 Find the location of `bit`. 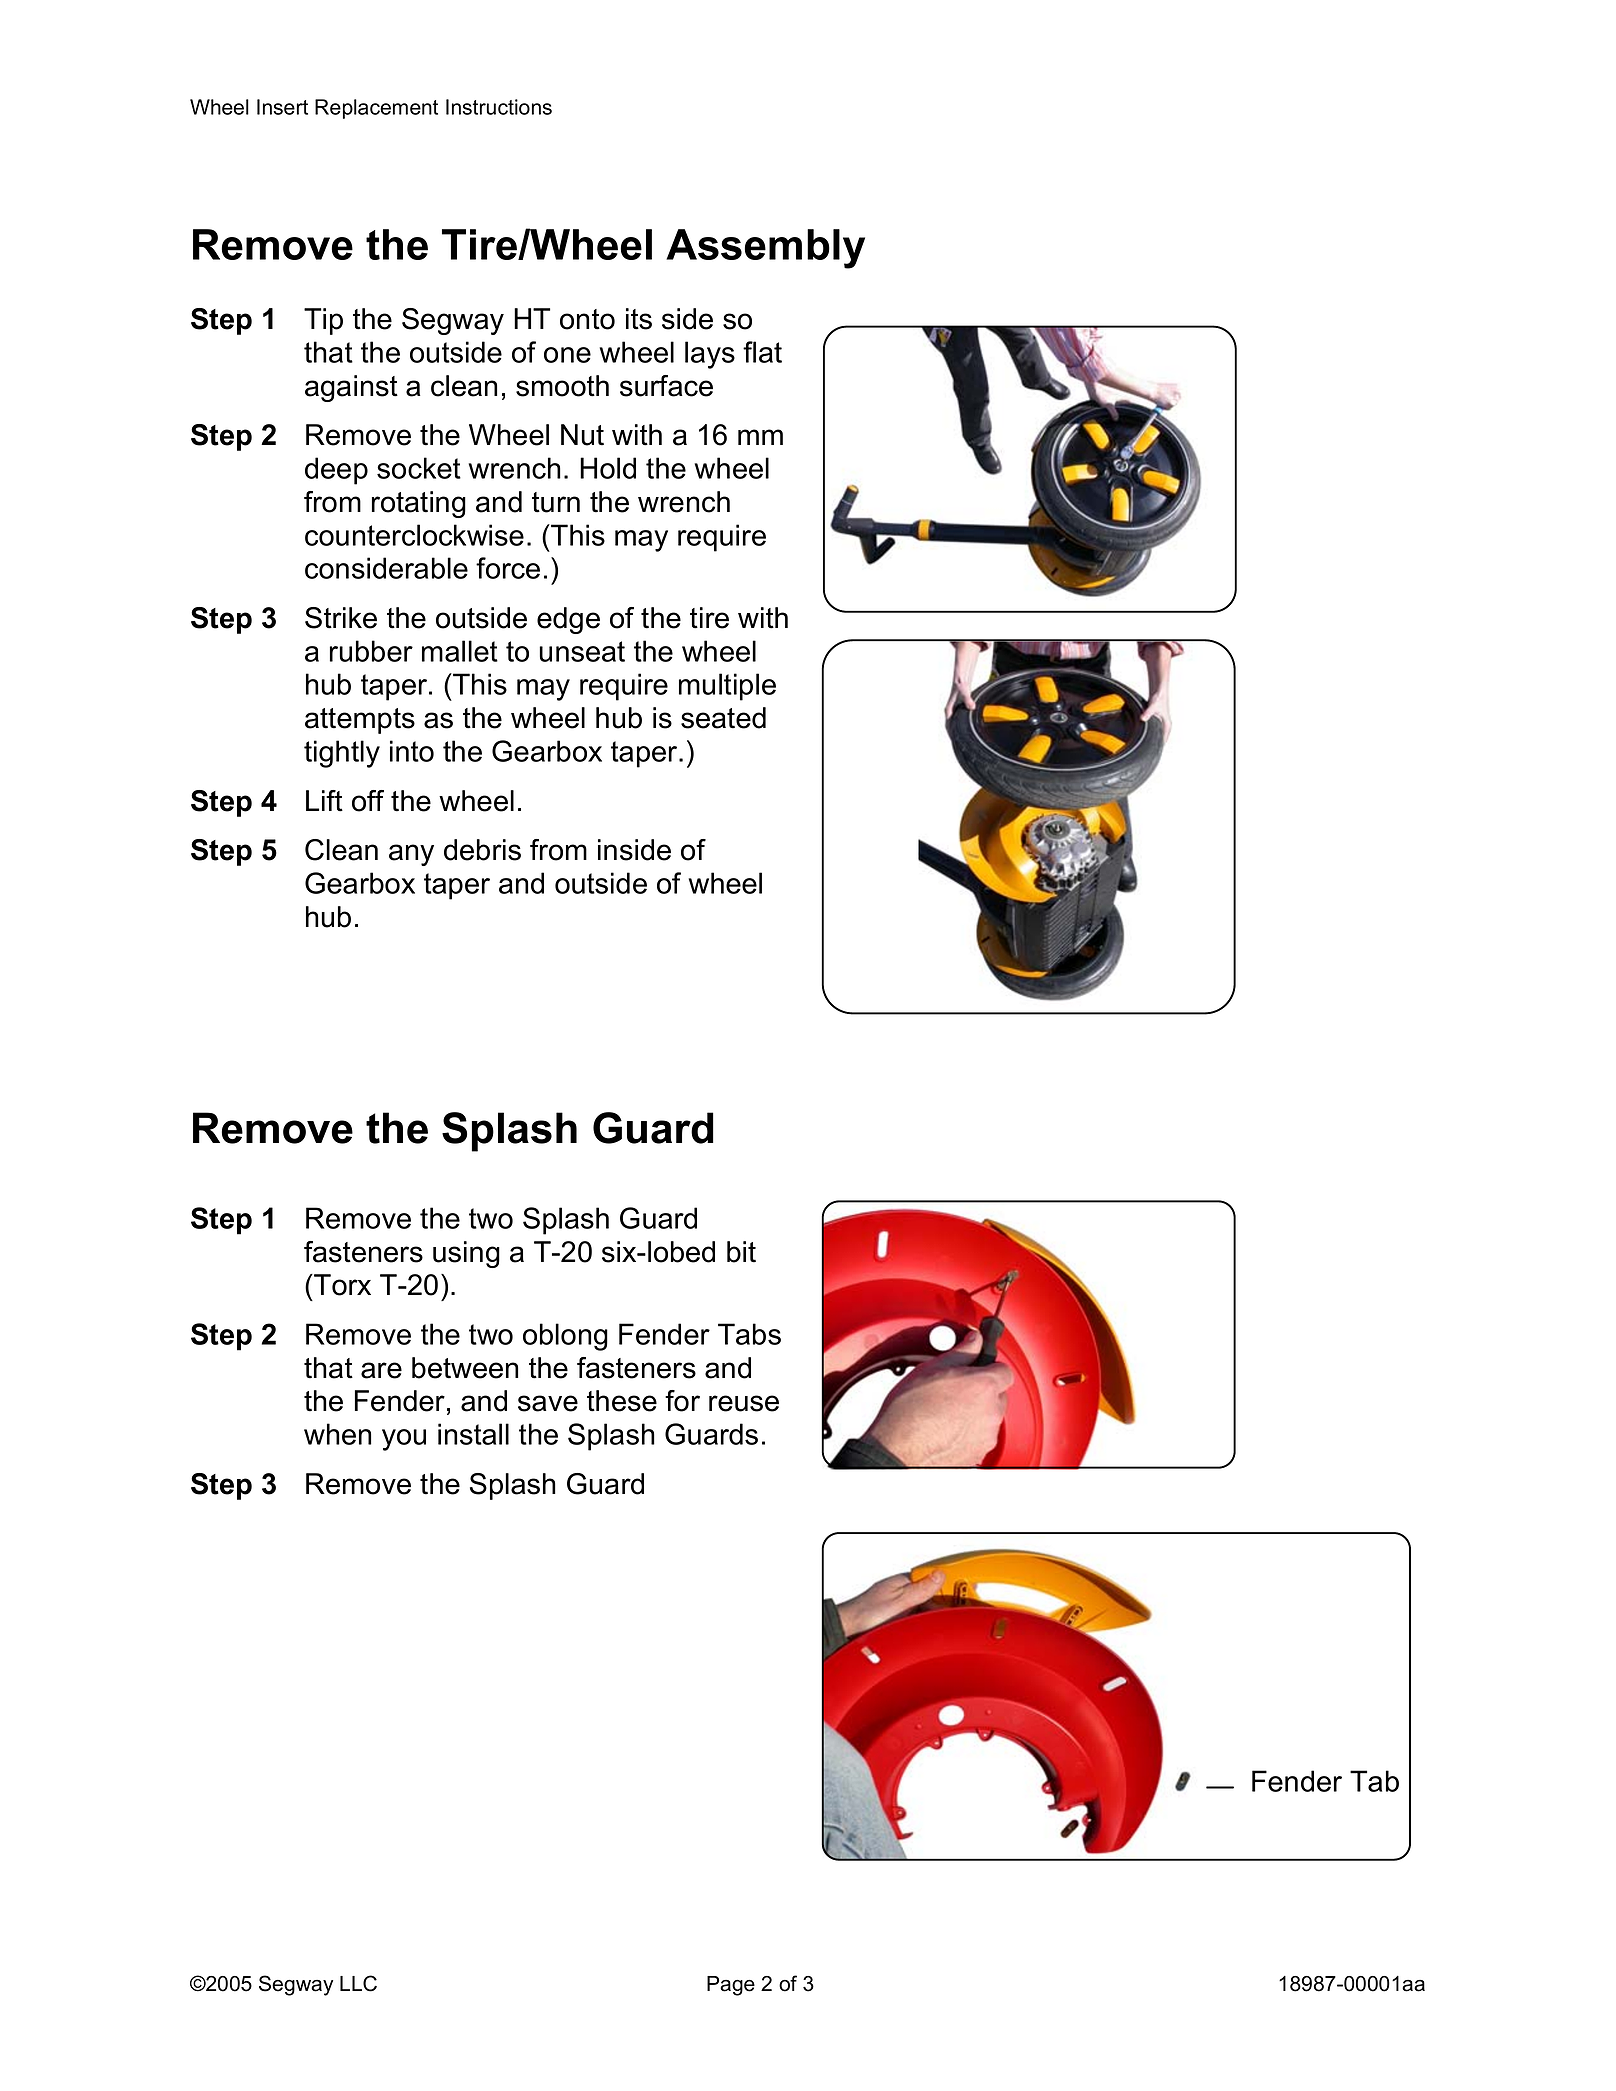

bit is located at coordinates (741, 1252).
